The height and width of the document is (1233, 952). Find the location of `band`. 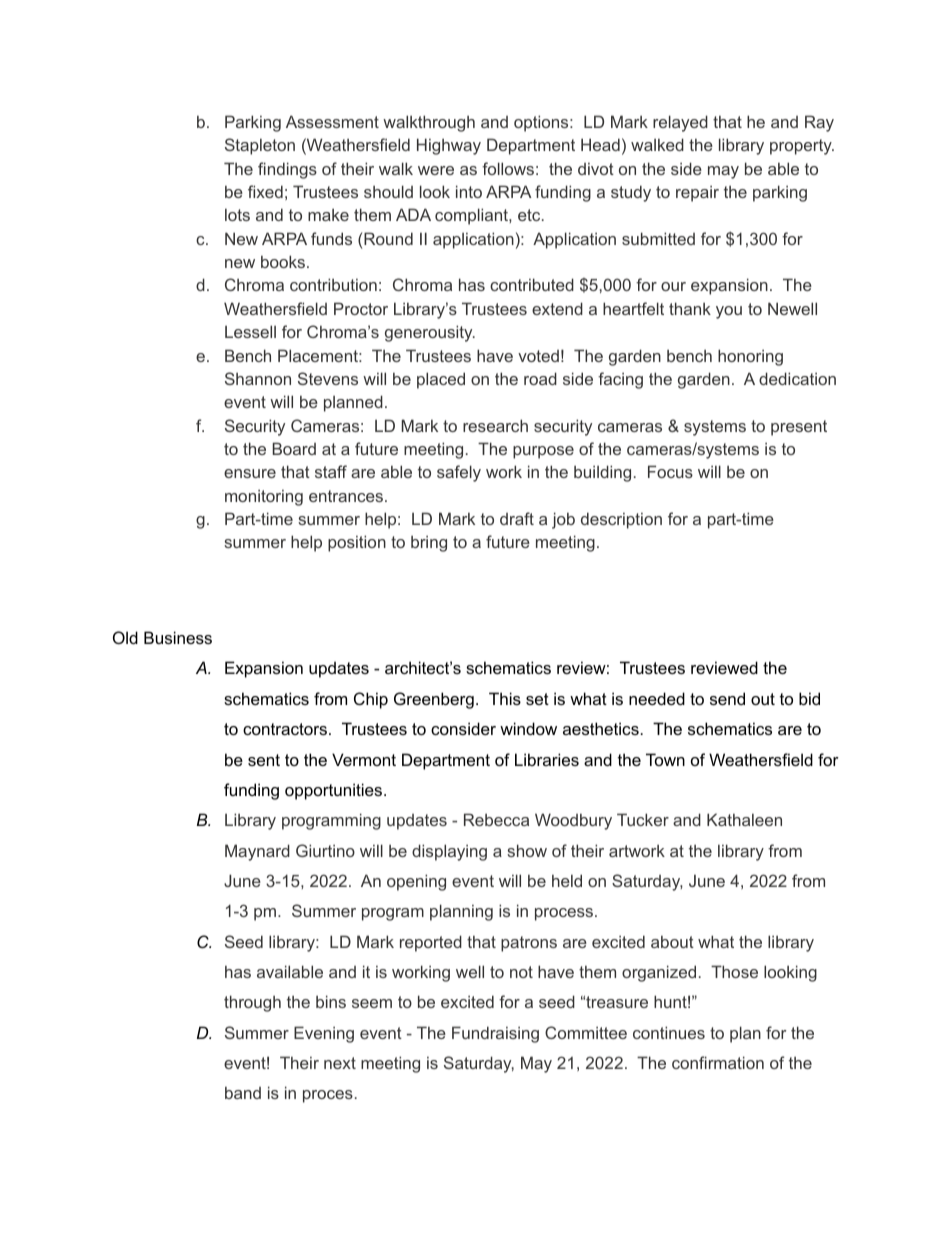

band is located at coordinates (243, 1092).
